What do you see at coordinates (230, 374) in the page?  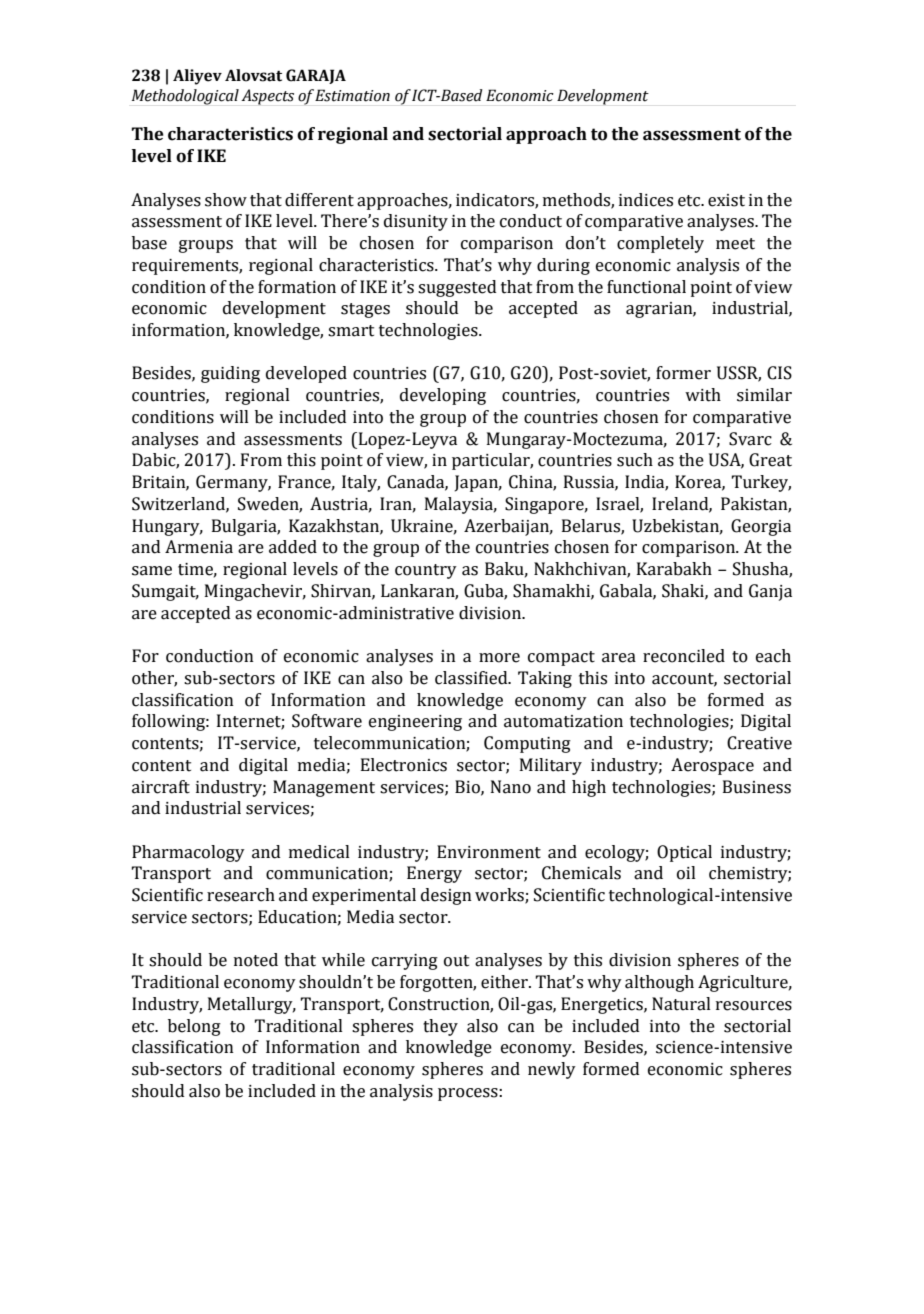 I see `guiding` at bounding box center [230, 374].
